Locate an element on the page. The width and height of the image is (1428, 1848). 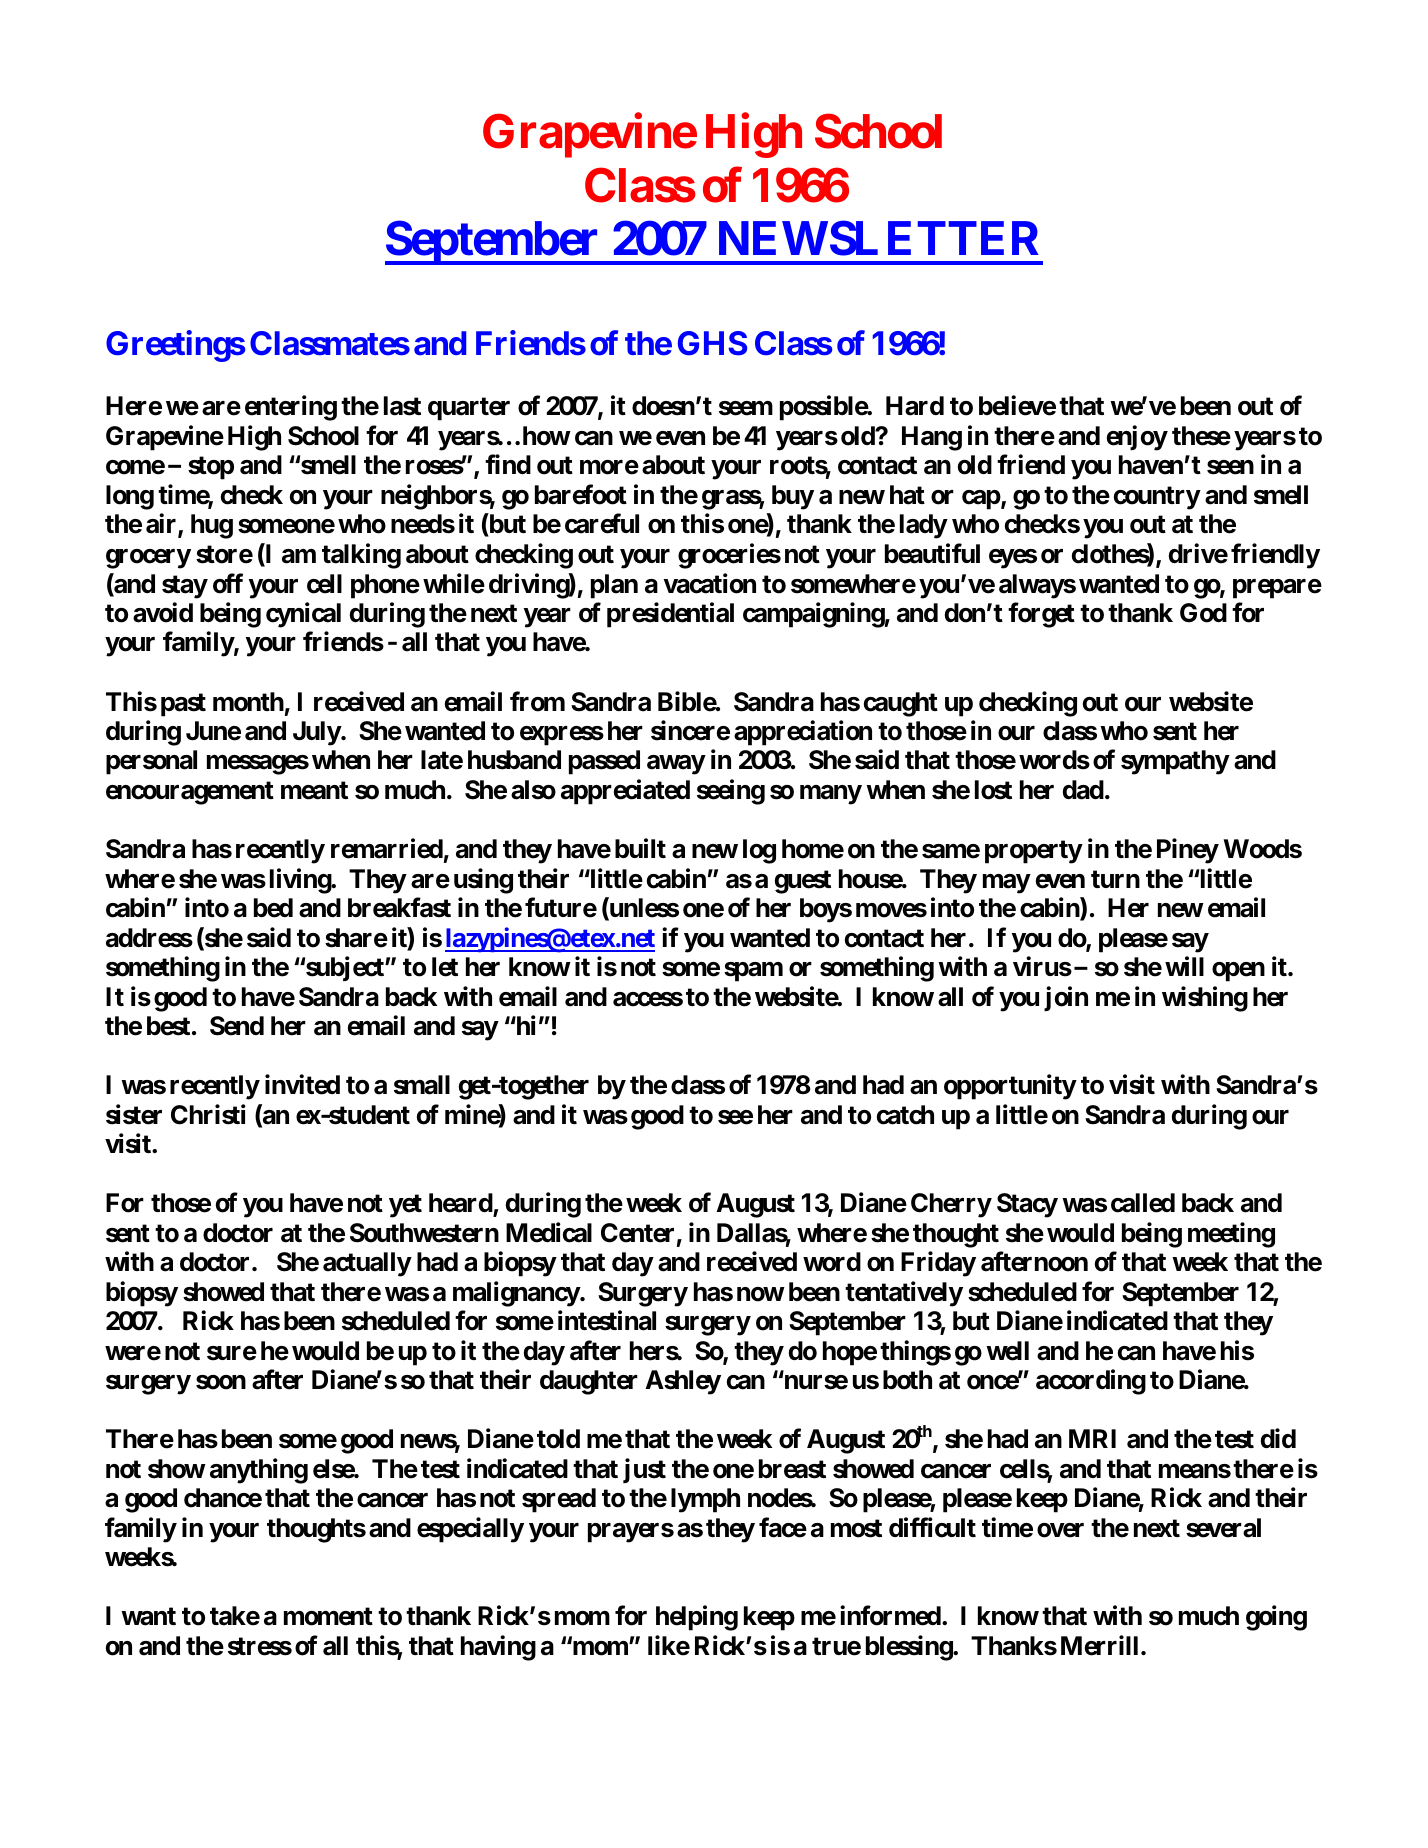
join is located at coordinates (1066, 999).
